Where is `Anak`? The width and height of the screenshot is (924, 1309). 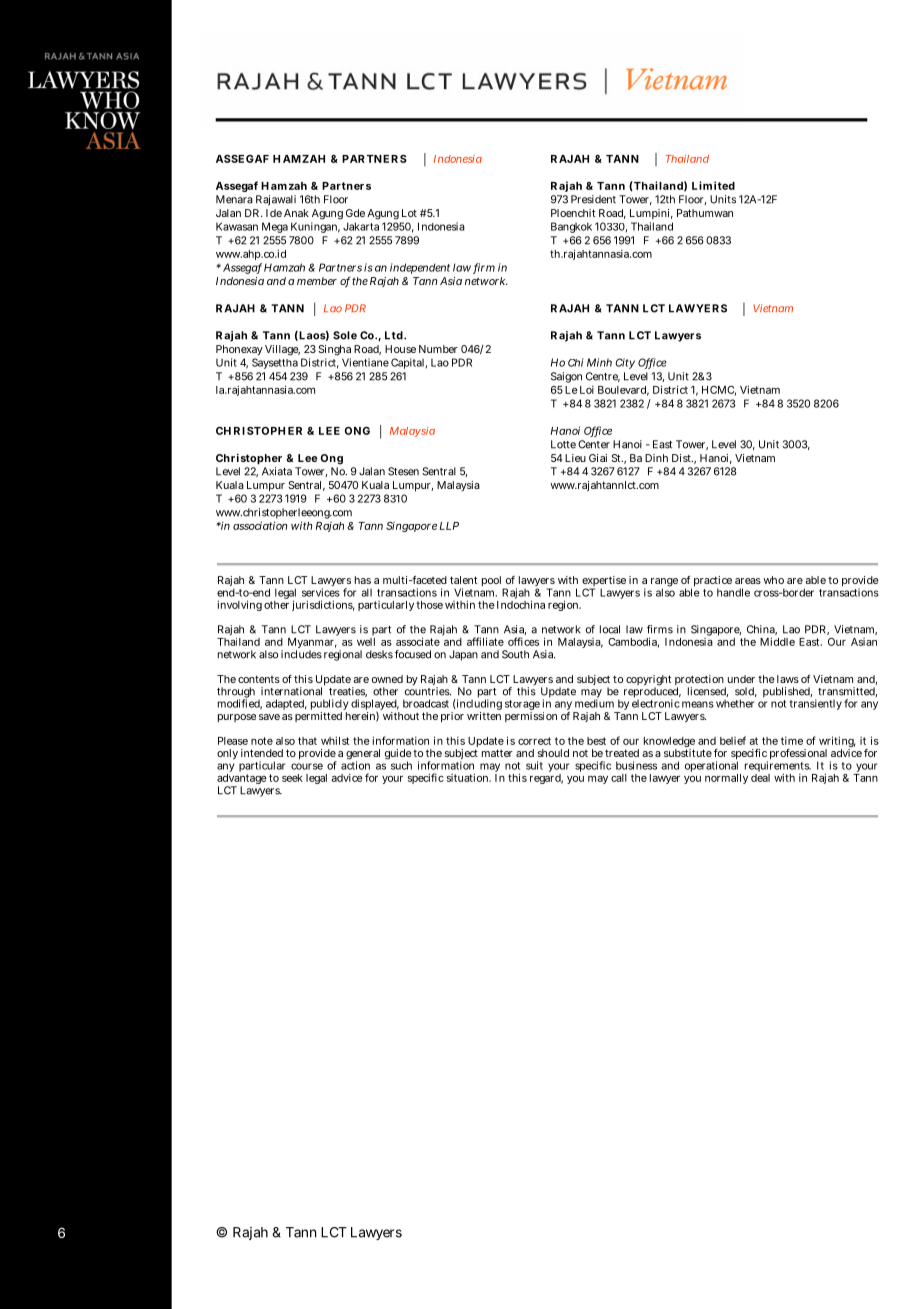
Anak is located at coordinates (296, 213).
